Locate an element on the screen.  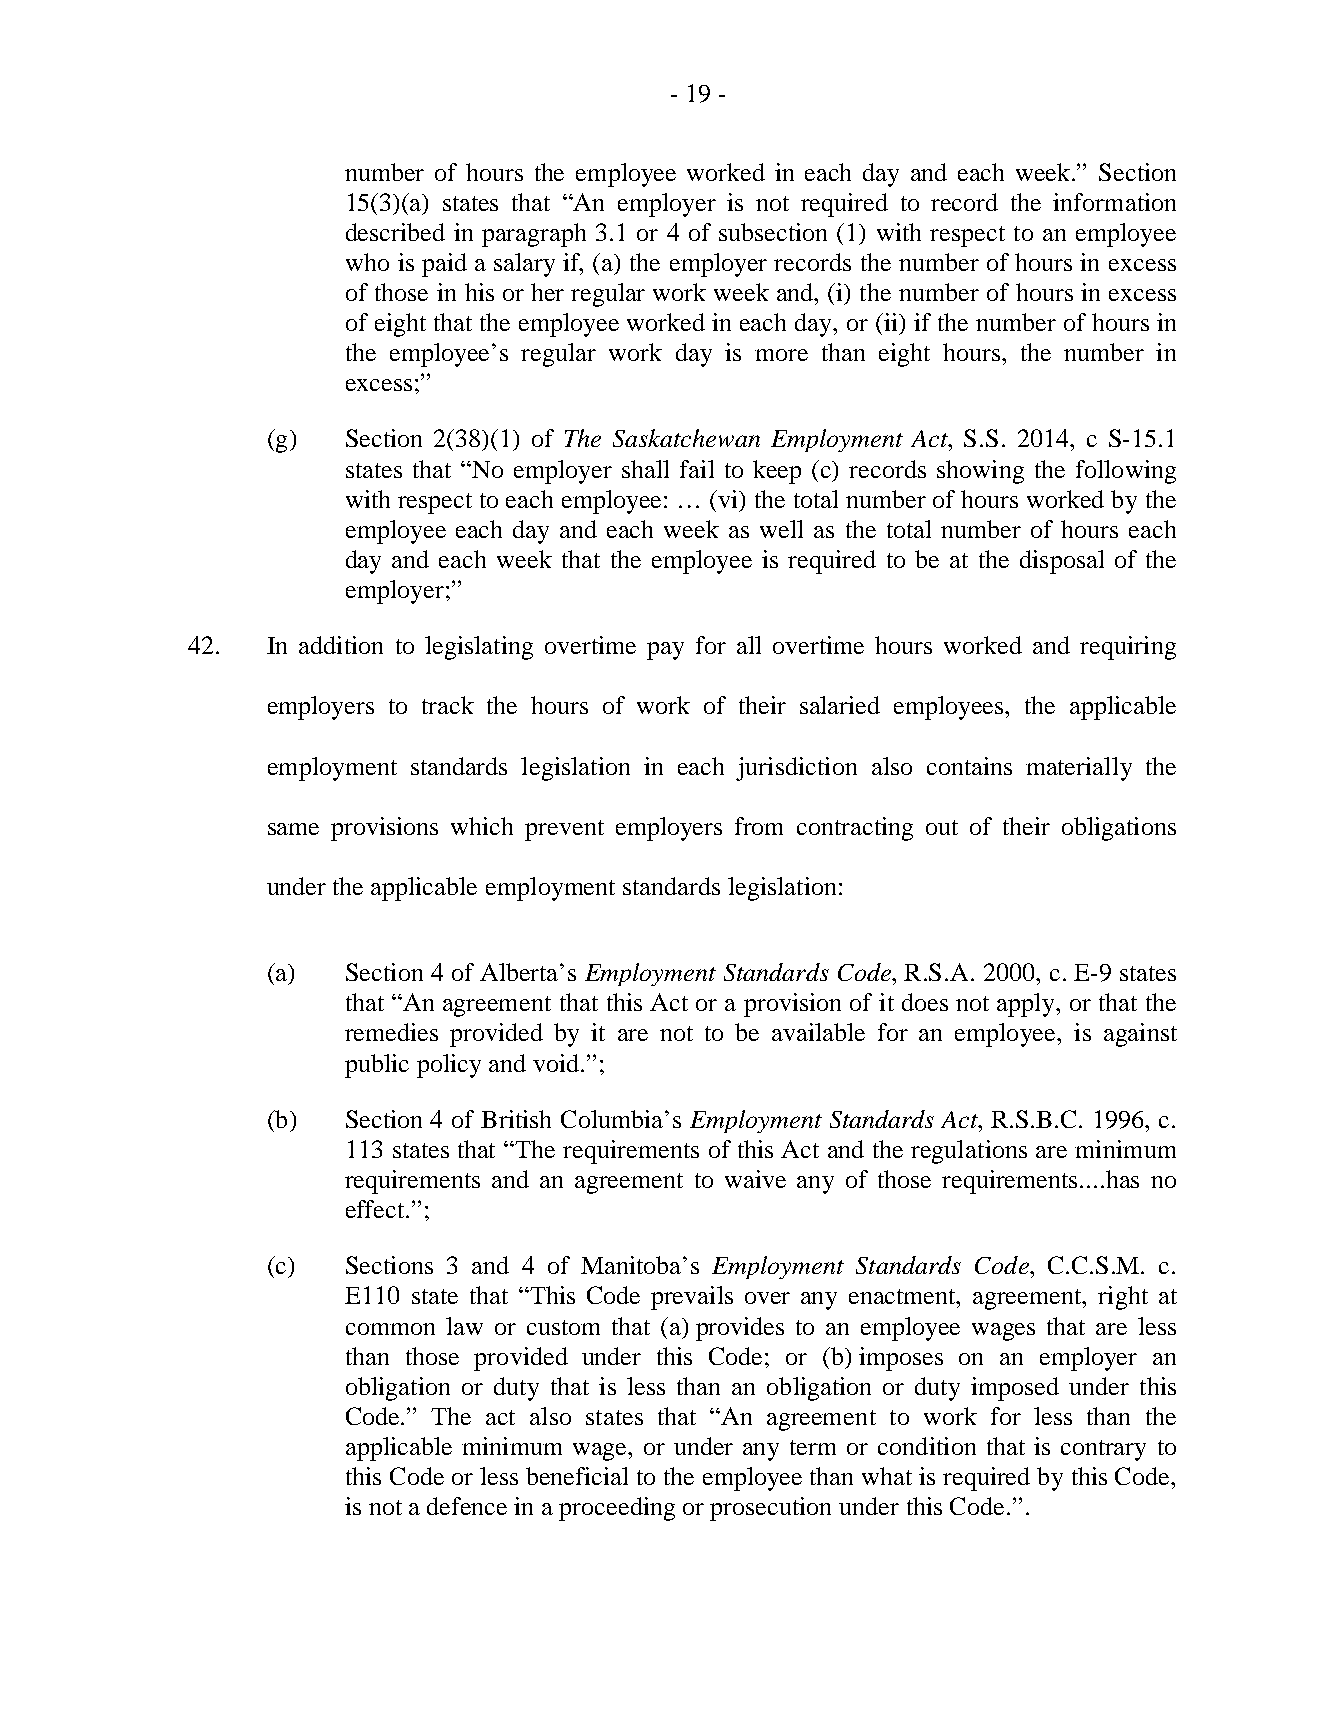
requiring is located at coordinates (1128, 648).
